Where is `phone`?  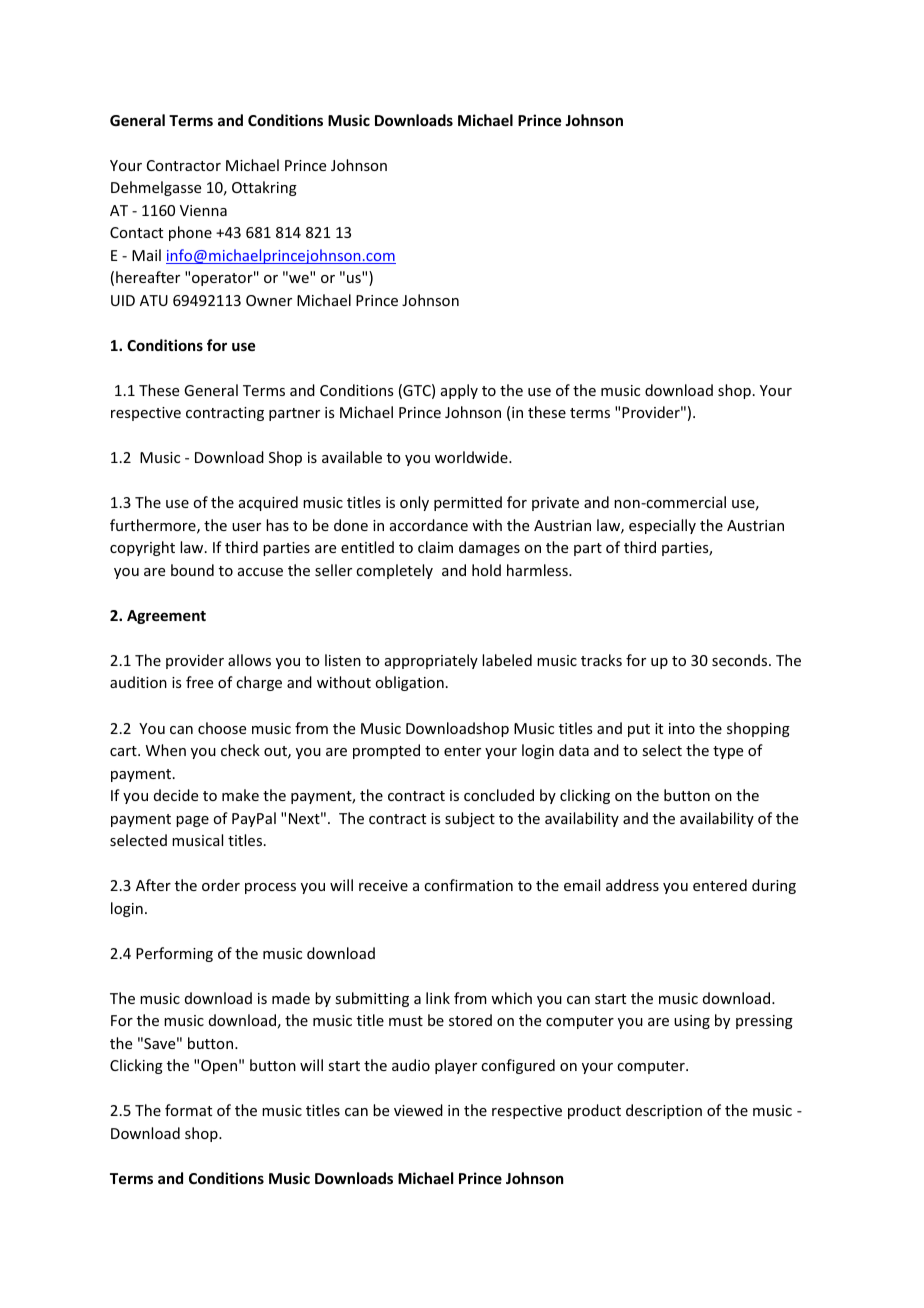
phone is located at coordinates (190, 233).
